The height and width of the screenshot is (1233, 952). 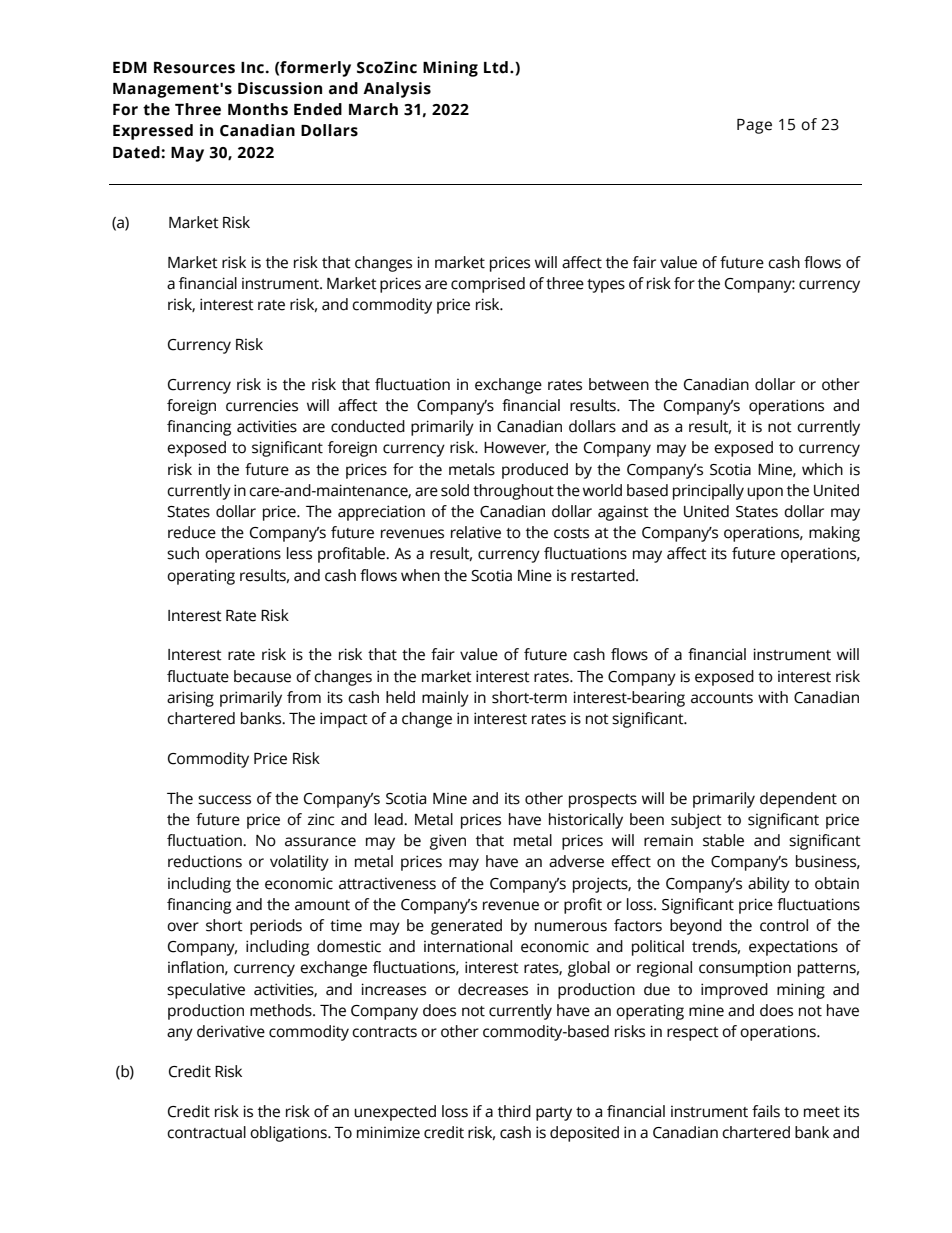 I want to click on Months, so click(x=258, y=109).
